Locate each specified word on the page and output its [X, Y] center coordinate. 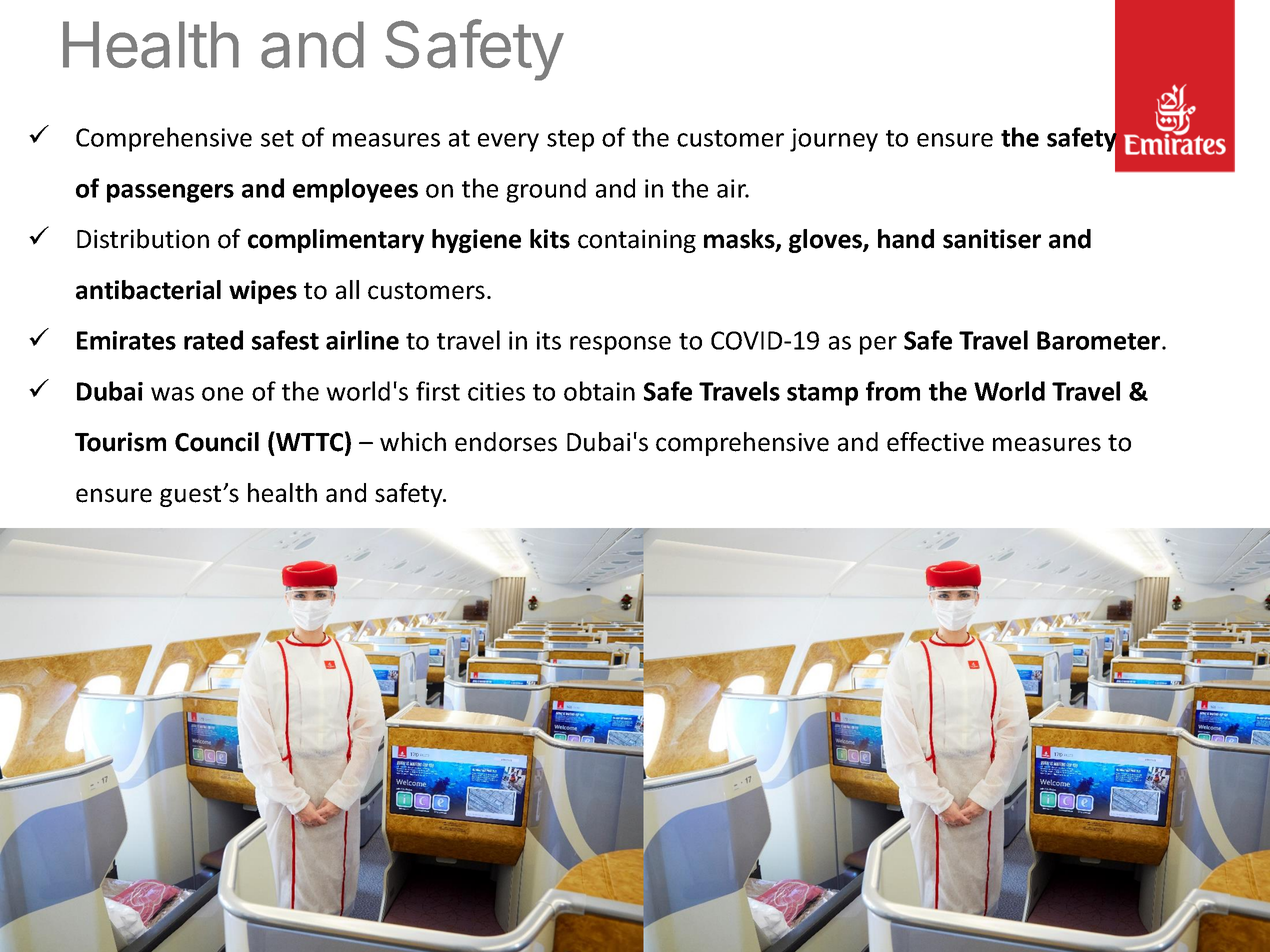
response [620, 345]
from [893, 391]
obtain [599, 391]
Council [217, 442]
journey [834, 140]
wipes [263, 292]
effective [935, 442]
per [878, 345]
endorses [506, 442]
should [342, 939]
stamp [822, 395]
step [570, 141]
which [413, 442]
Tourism [120, 442]
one [222, 394]
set [277, 138]
